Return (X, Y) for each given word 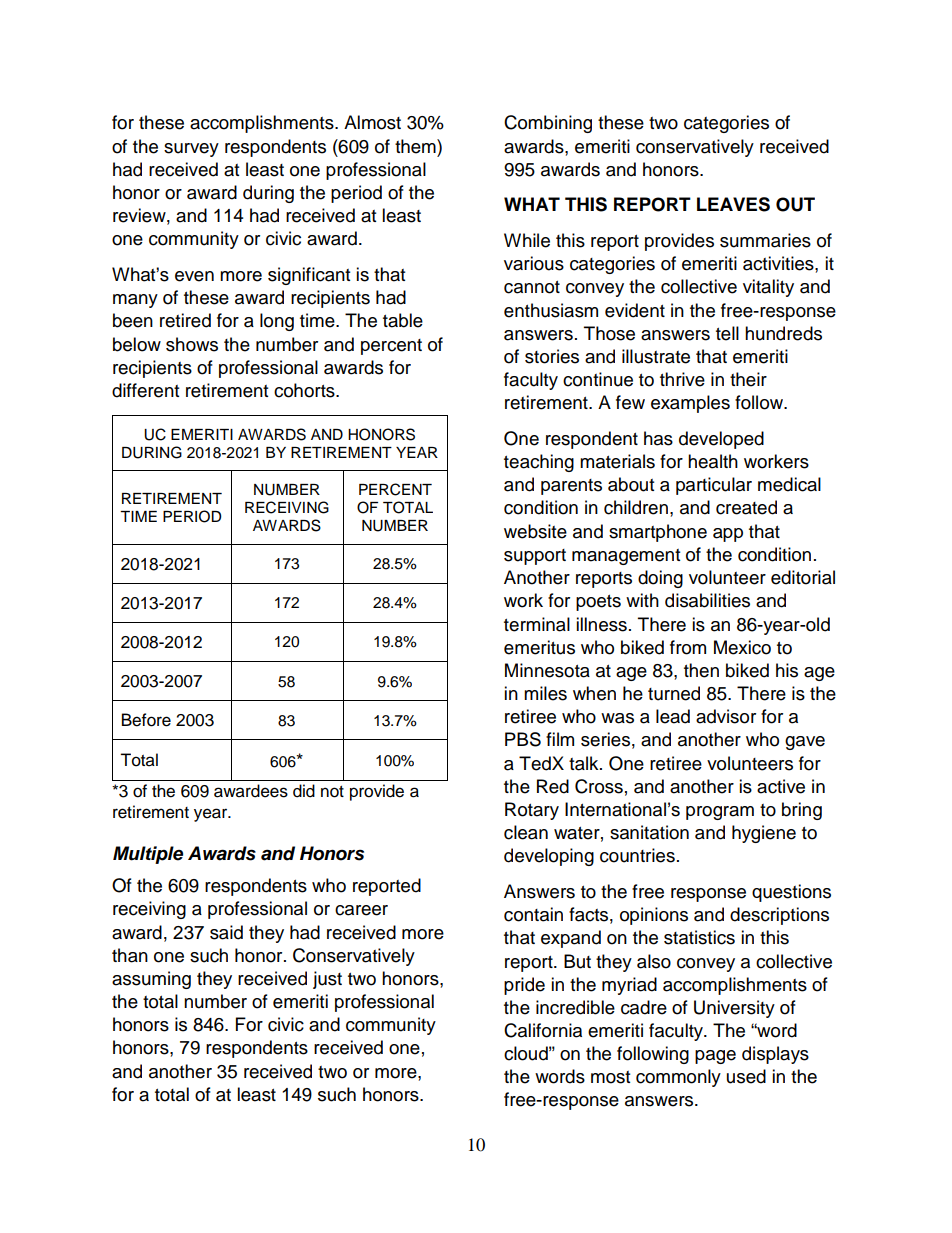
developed (721, 440)
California (543, 1030)
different (145, 390)
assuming (151, 980)
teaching (539, 463)
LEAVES (733, 204)
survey (191, 150)
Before (146, 720)
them (416, 146)
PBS (523, 739)
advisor (726, 716)
